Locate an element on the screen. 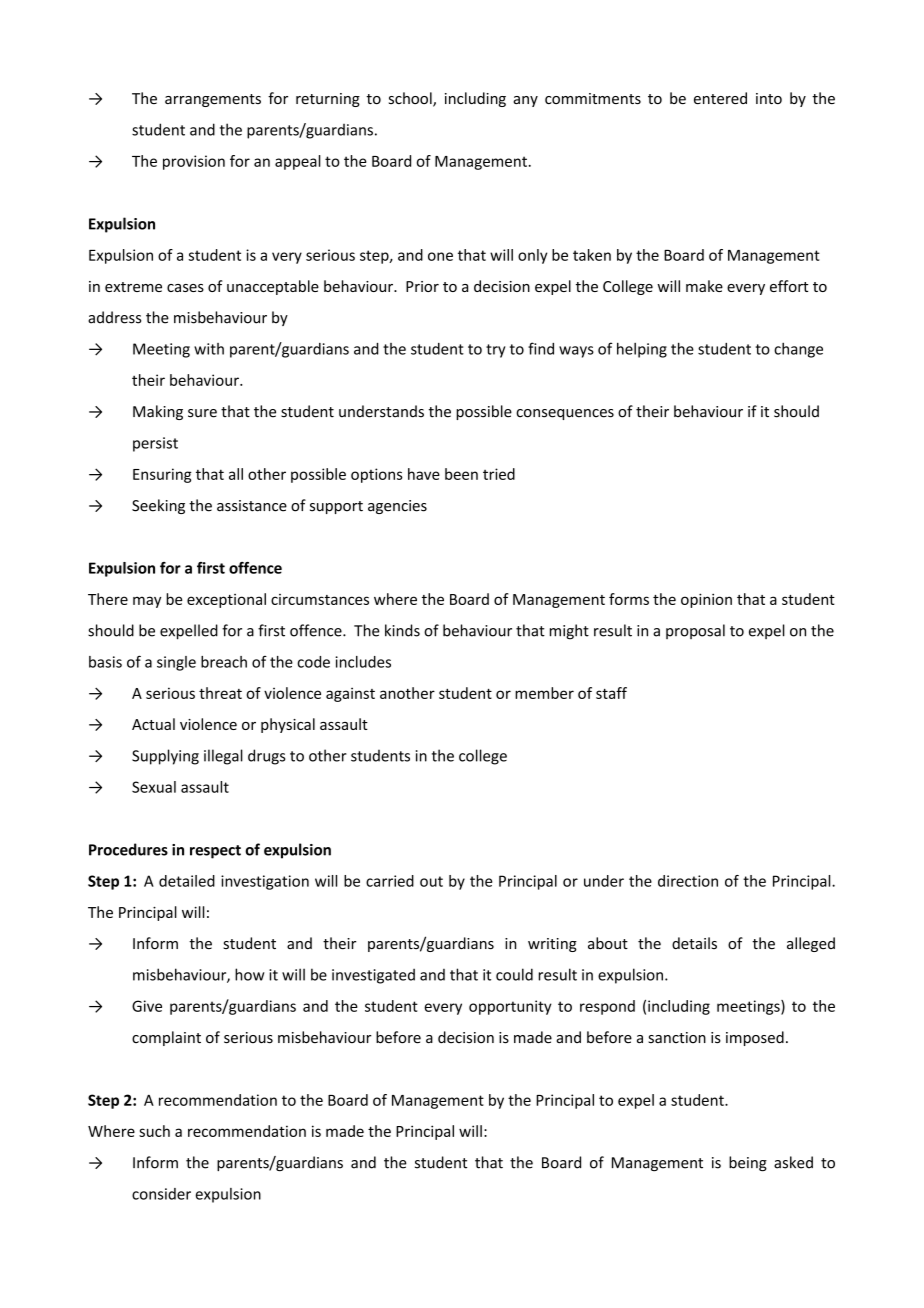 Image resolution: width=924 pixels, height=1308 pixels. kinds is located at coordinates (402, 630).
